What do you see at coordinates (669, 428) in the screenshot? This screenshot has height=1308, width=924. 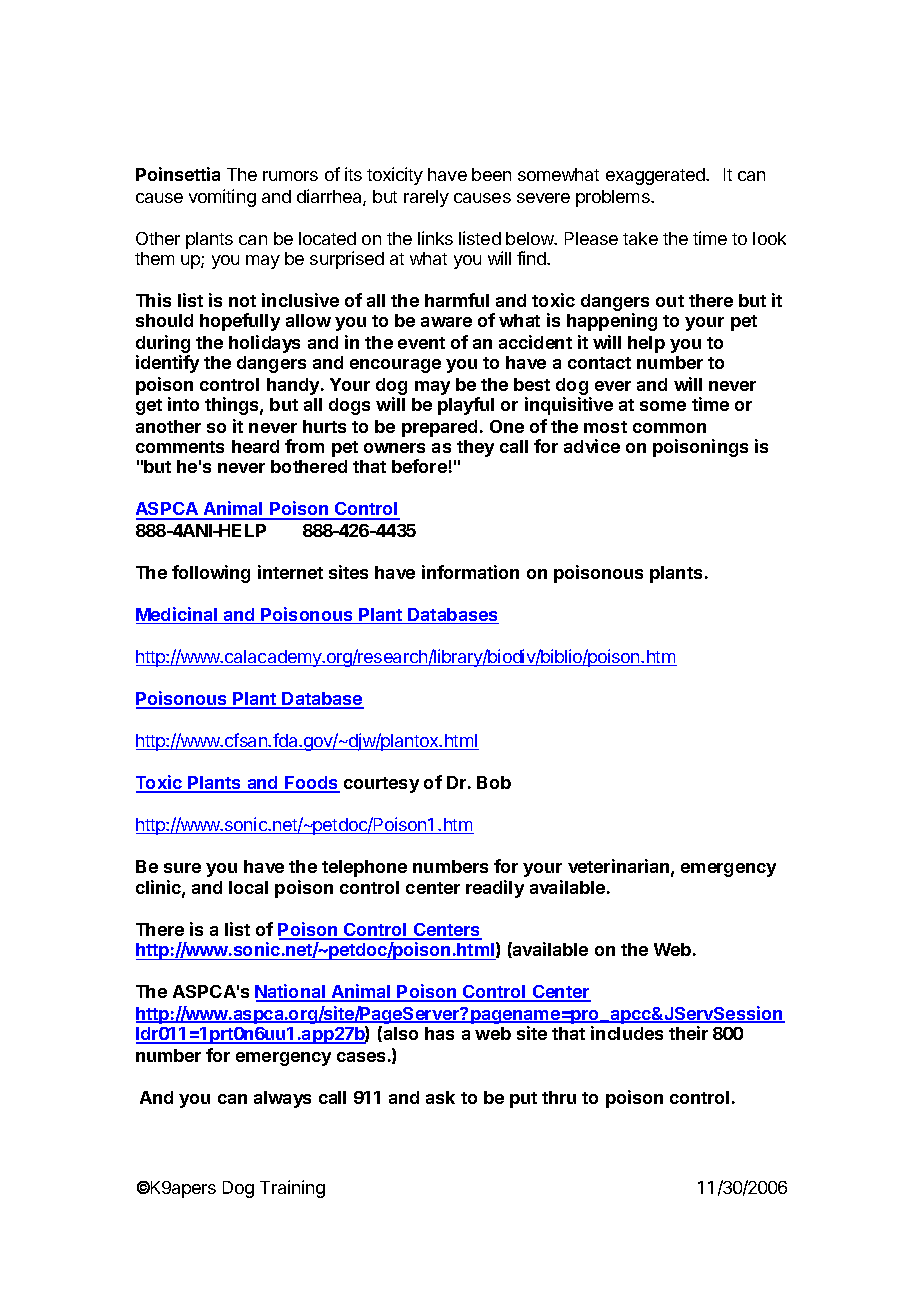 I see `common` at bounding box center [669, 428].
